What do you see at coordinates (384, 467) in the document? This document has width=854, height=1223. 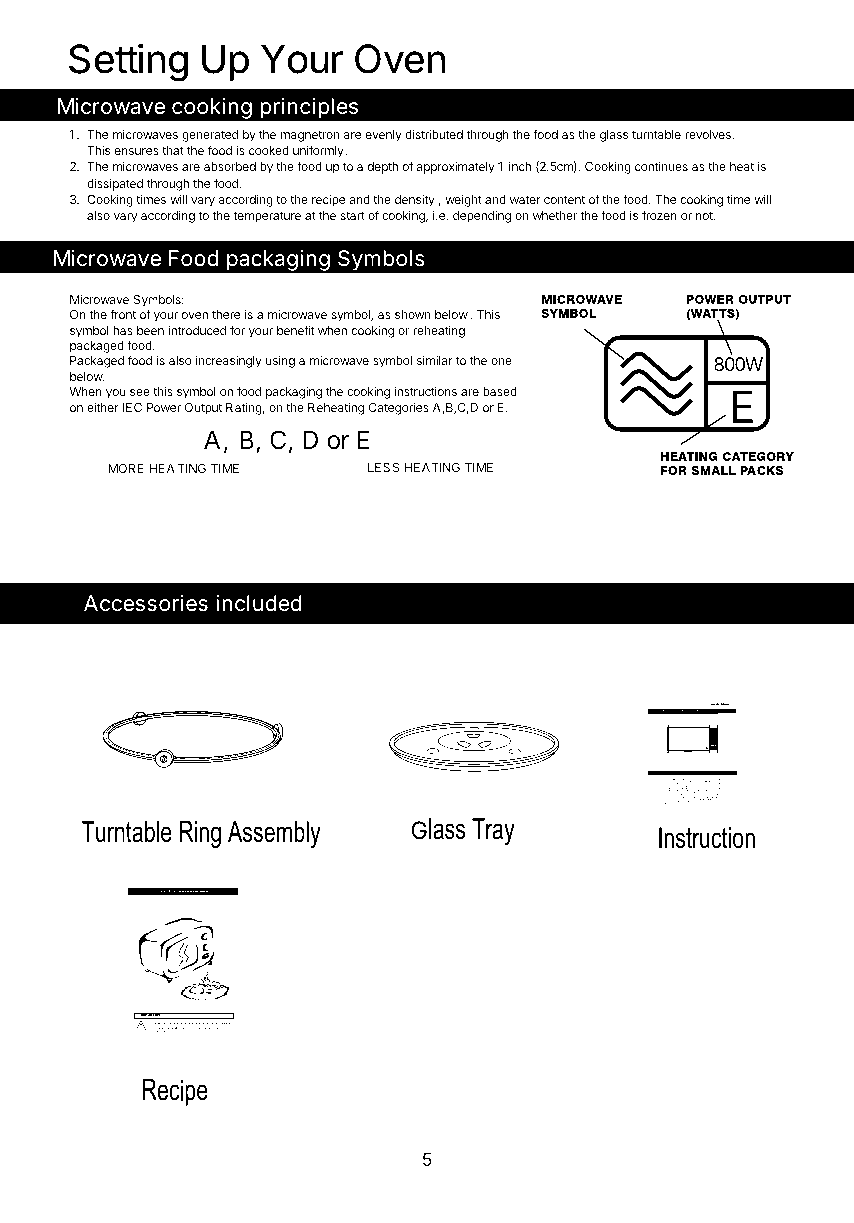 I see `LESS` at bounding box center [384, 467].
